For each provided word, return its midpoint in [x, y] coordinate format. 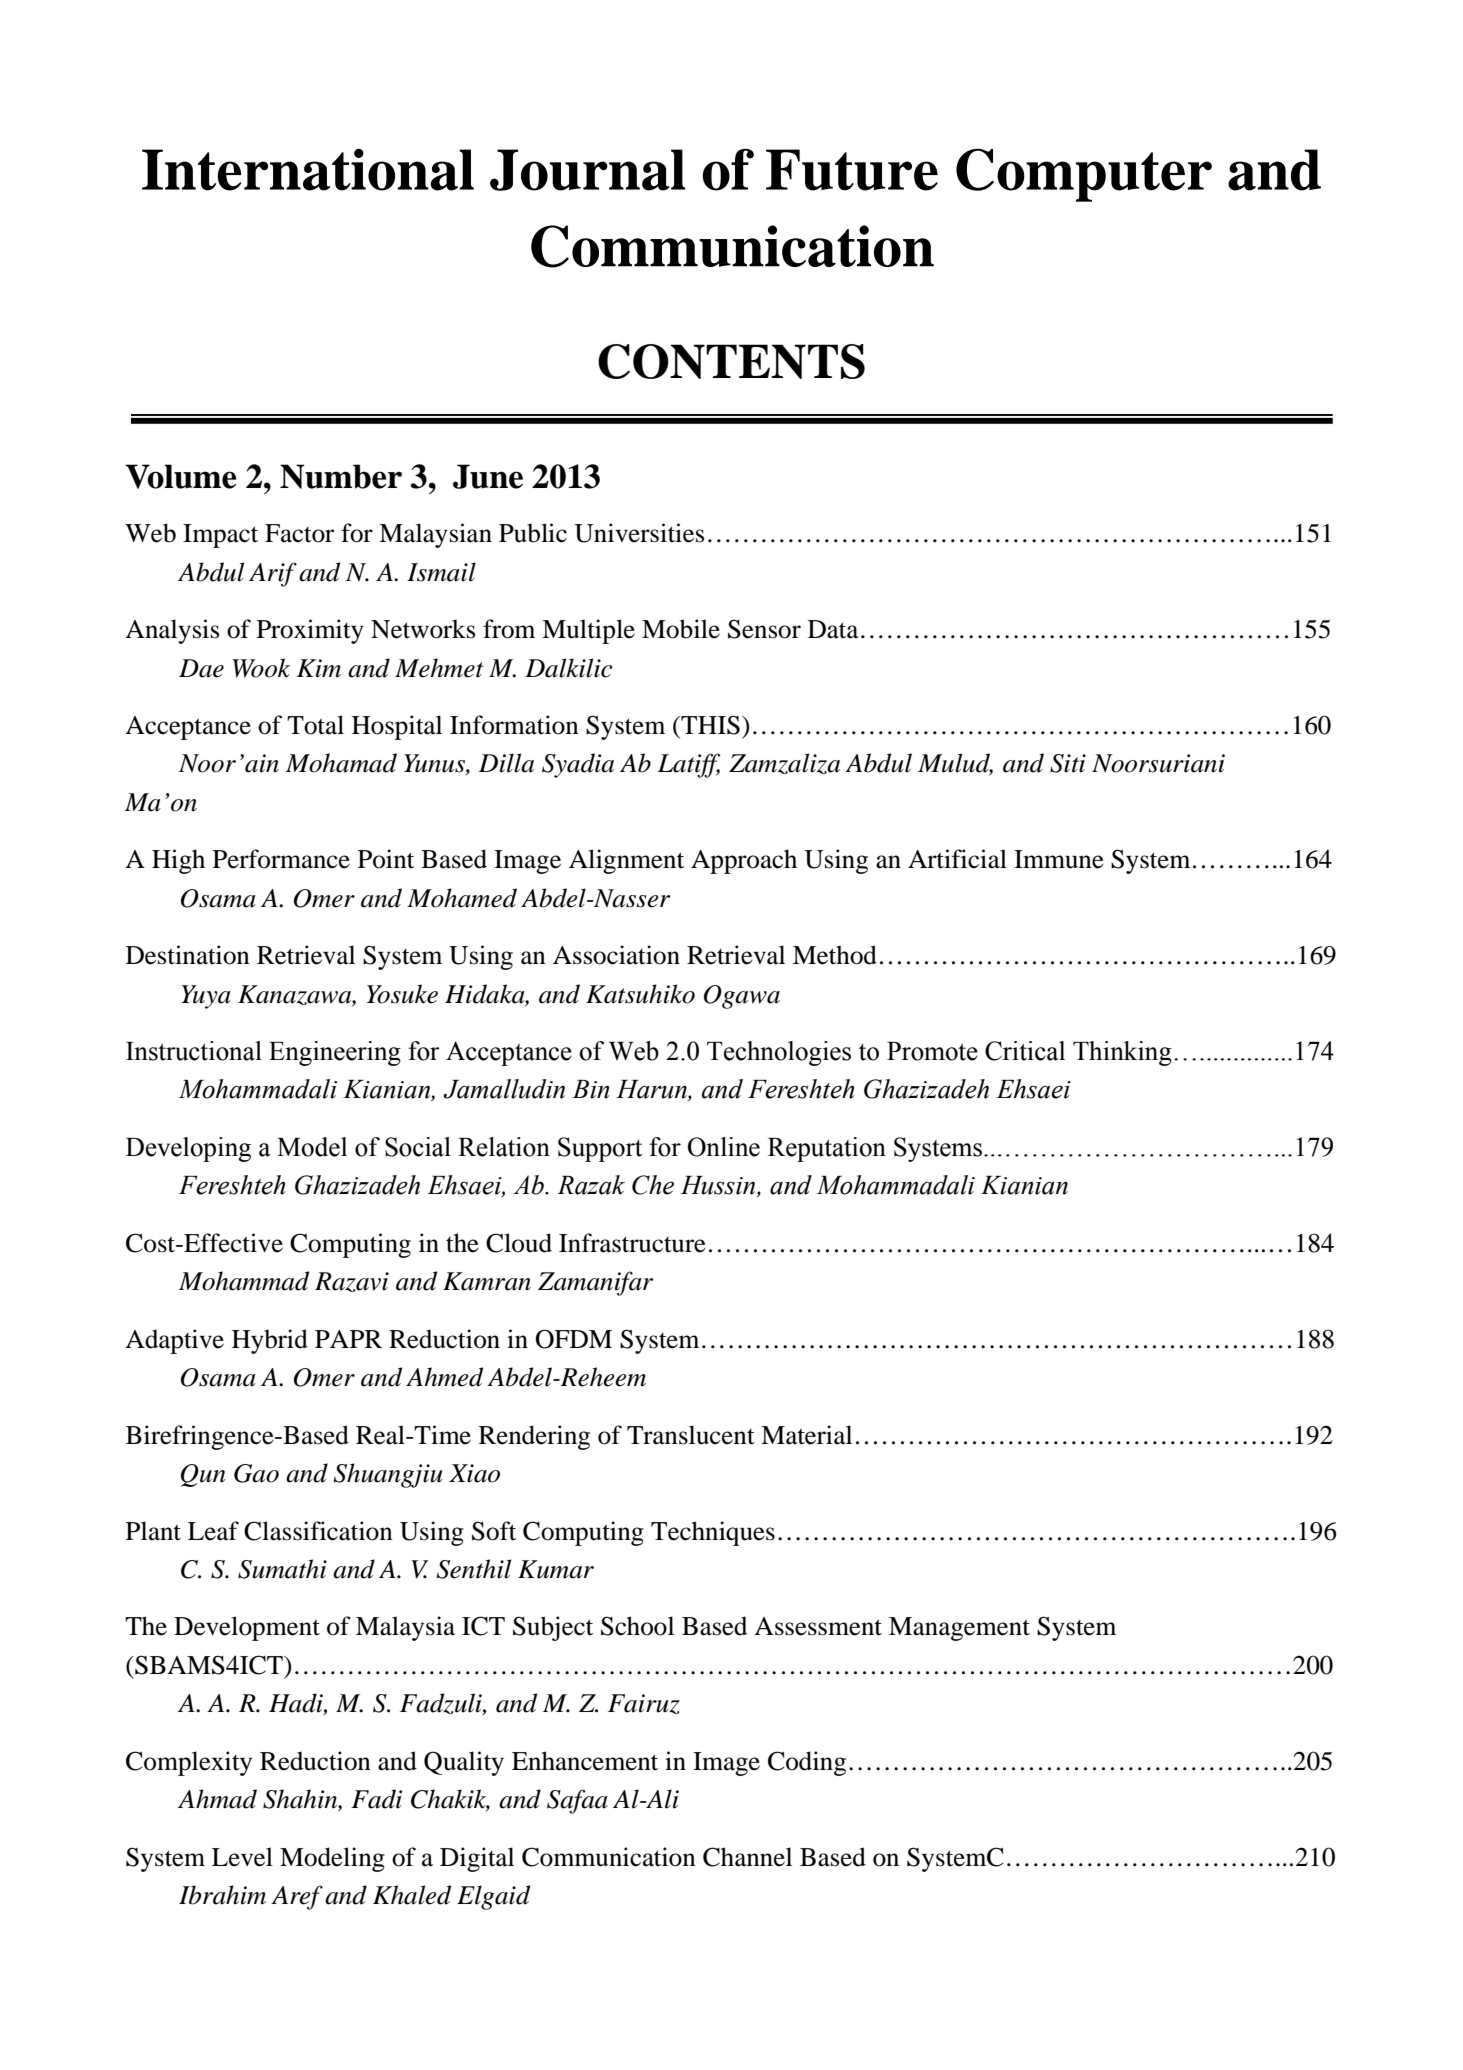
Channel [747, 1857]
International [308, 169]
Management [959, 1629]
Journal [588, 170]
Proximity [310, 631]
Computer [1084, 175]
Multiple [588, 631]
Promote [932, 1051]
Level [242, 1857]
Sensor [764, 629]
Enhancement [585, 1761]
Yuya [206, 997]
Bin [591, 1089]
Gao [256, 1473]
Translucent [691, 1435]
